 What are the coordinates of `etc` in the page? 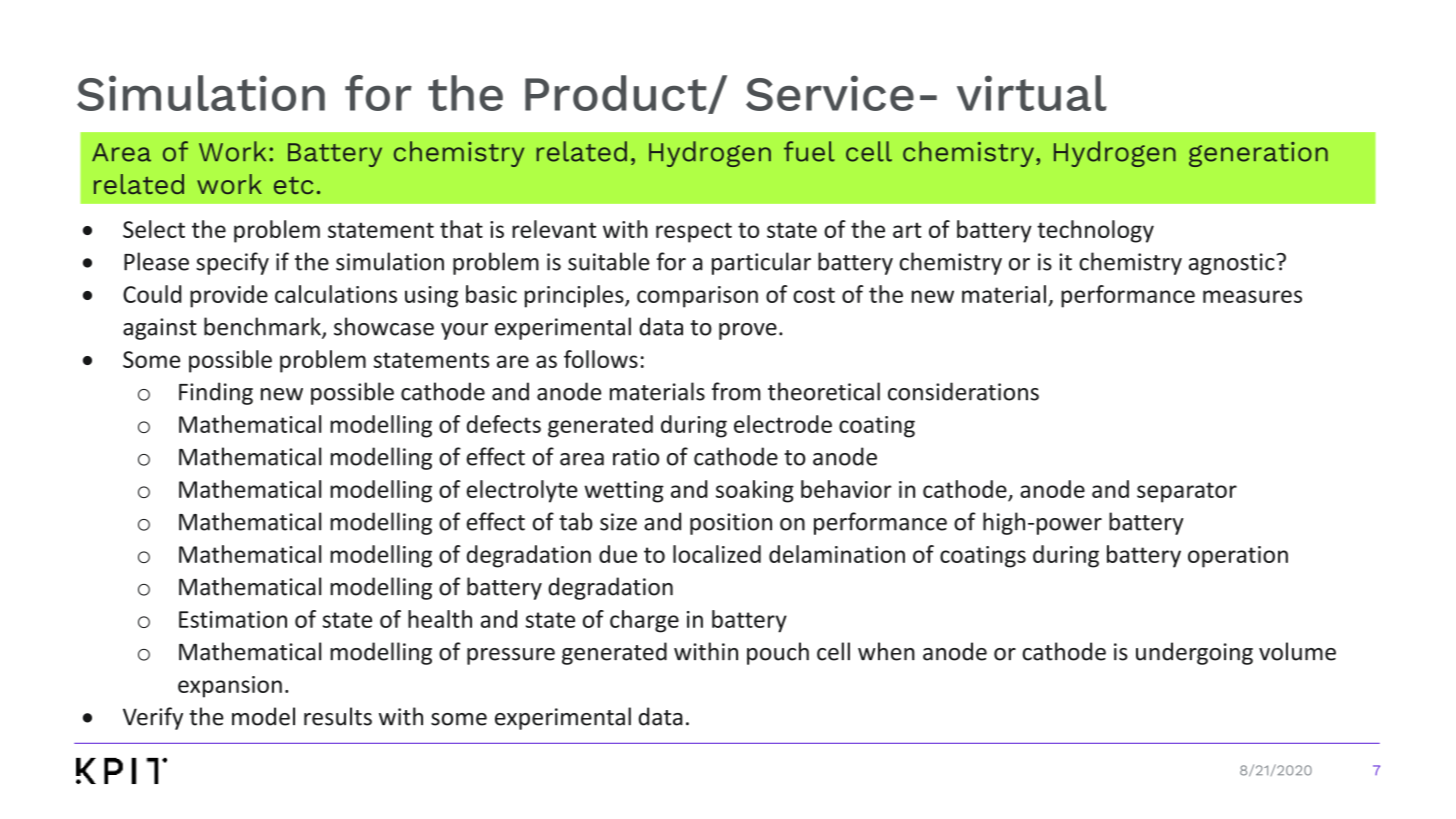 It's located at (293, 185).
